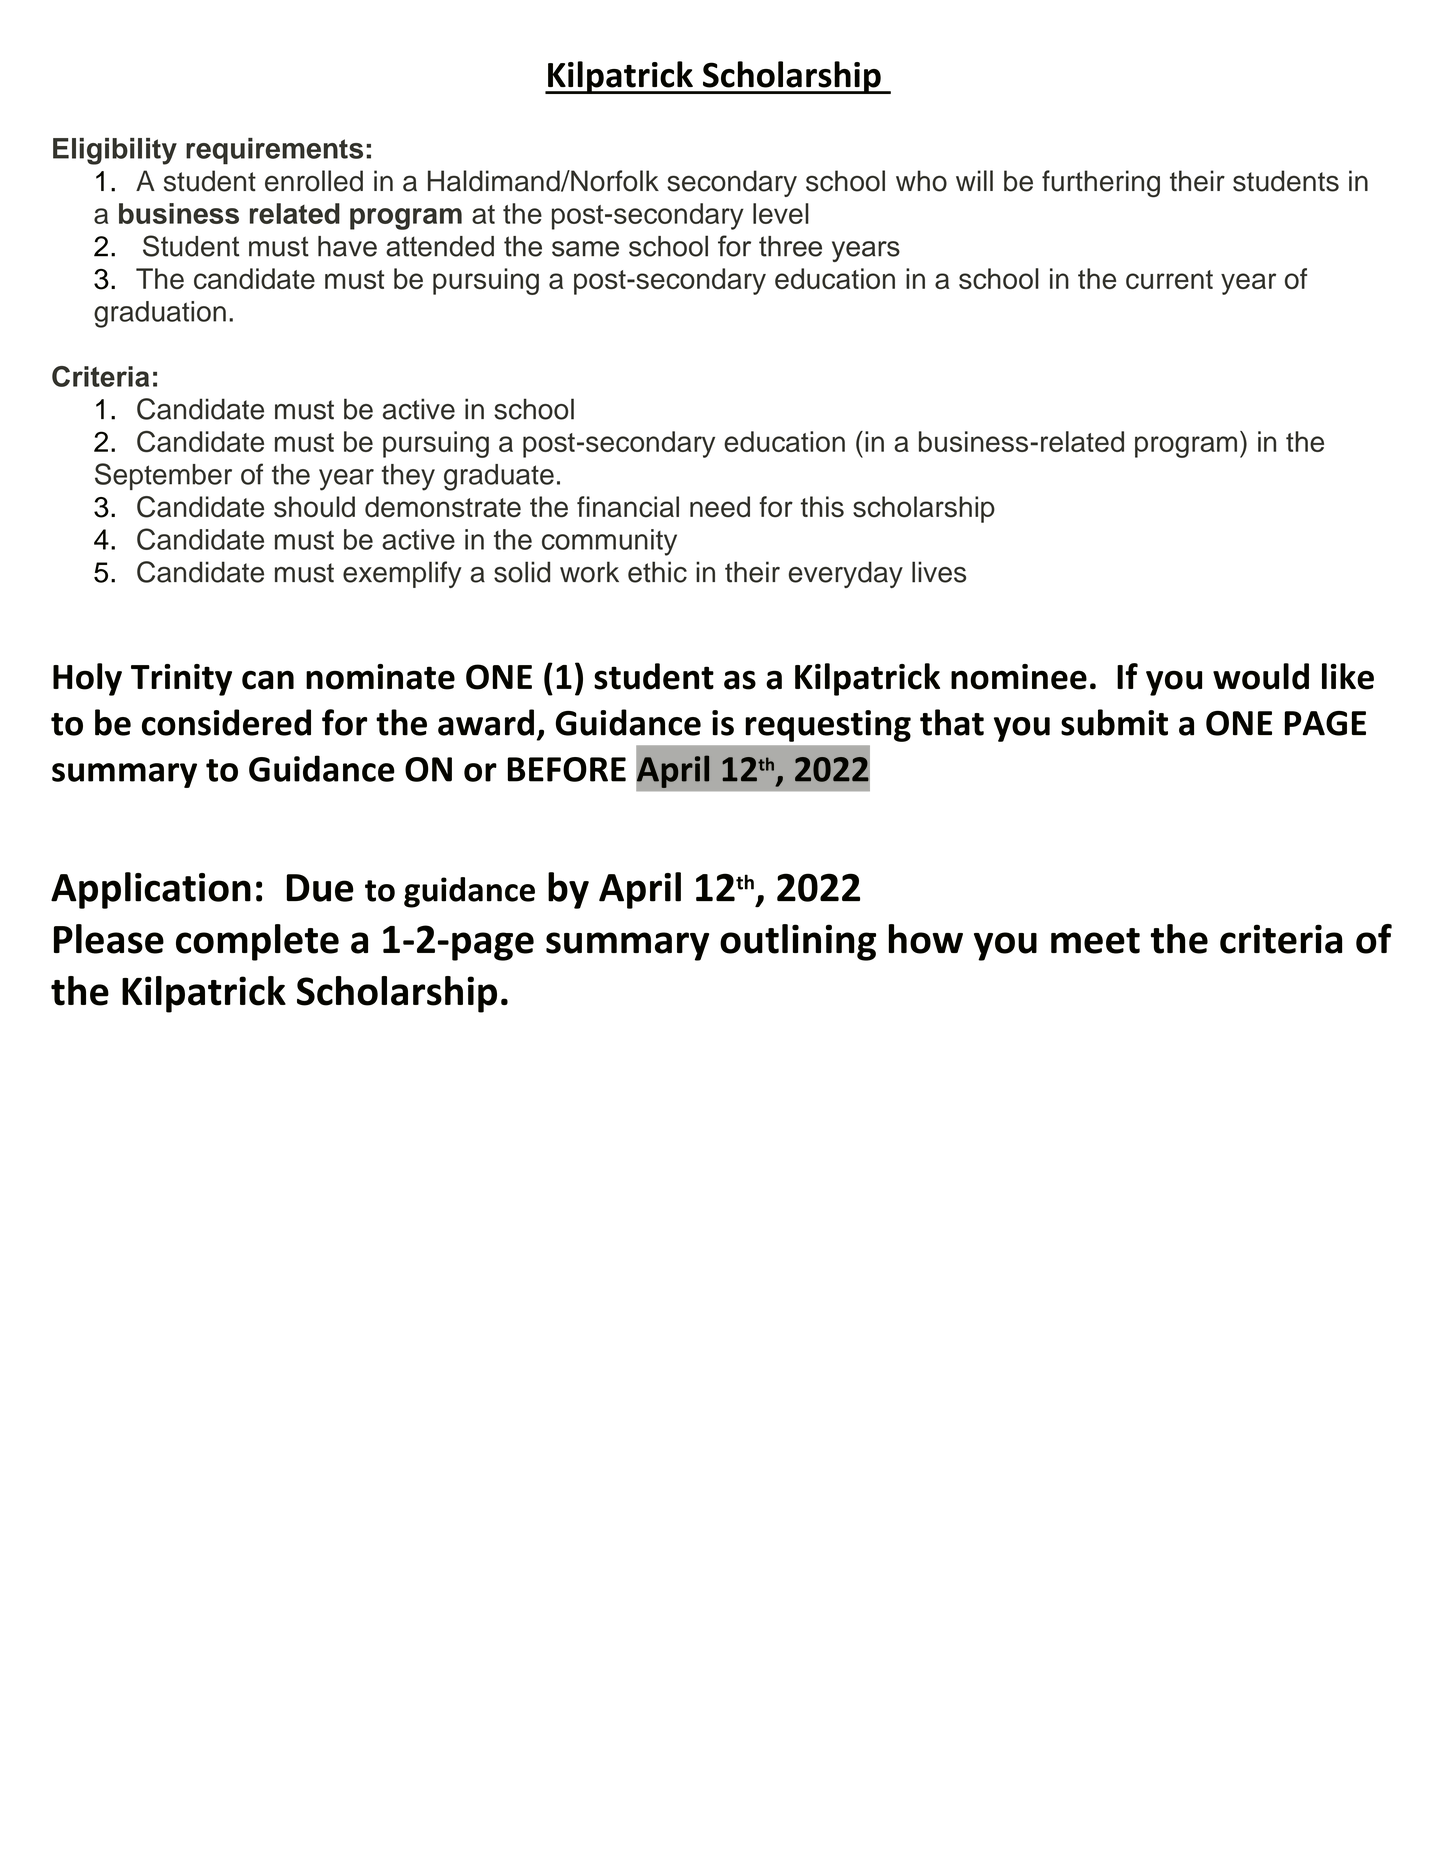  What do you see at coordinates (181, 680) in the screenshot?
I see `Trinity` at bounding box center [181, 680].
